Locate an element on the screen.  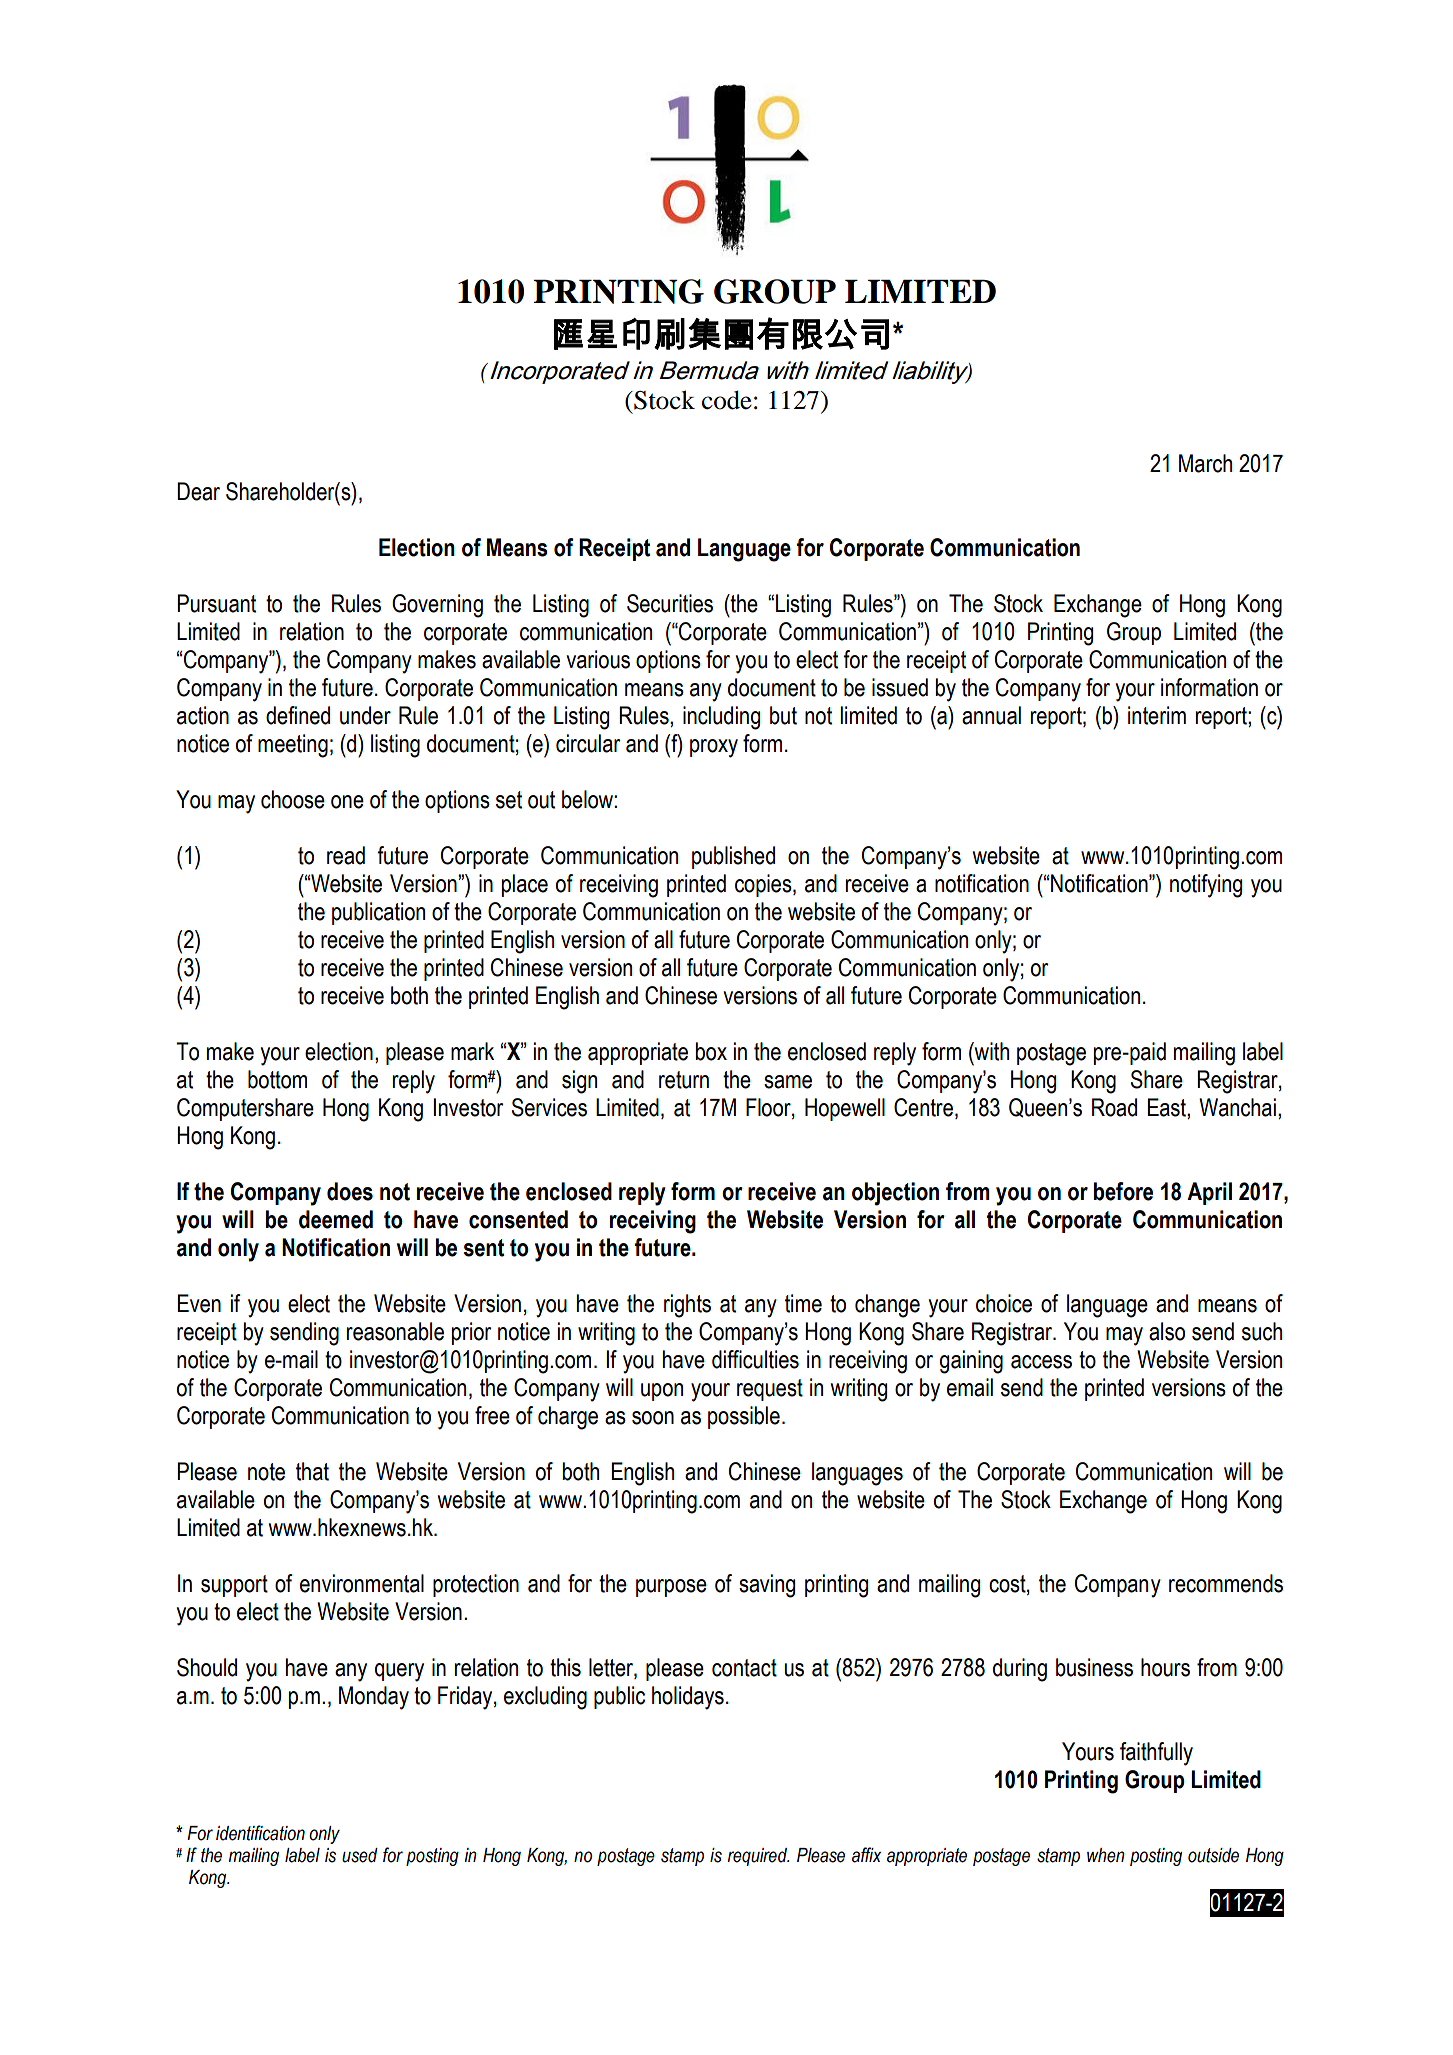
difficulties is located at coordinates (755, 1359).
